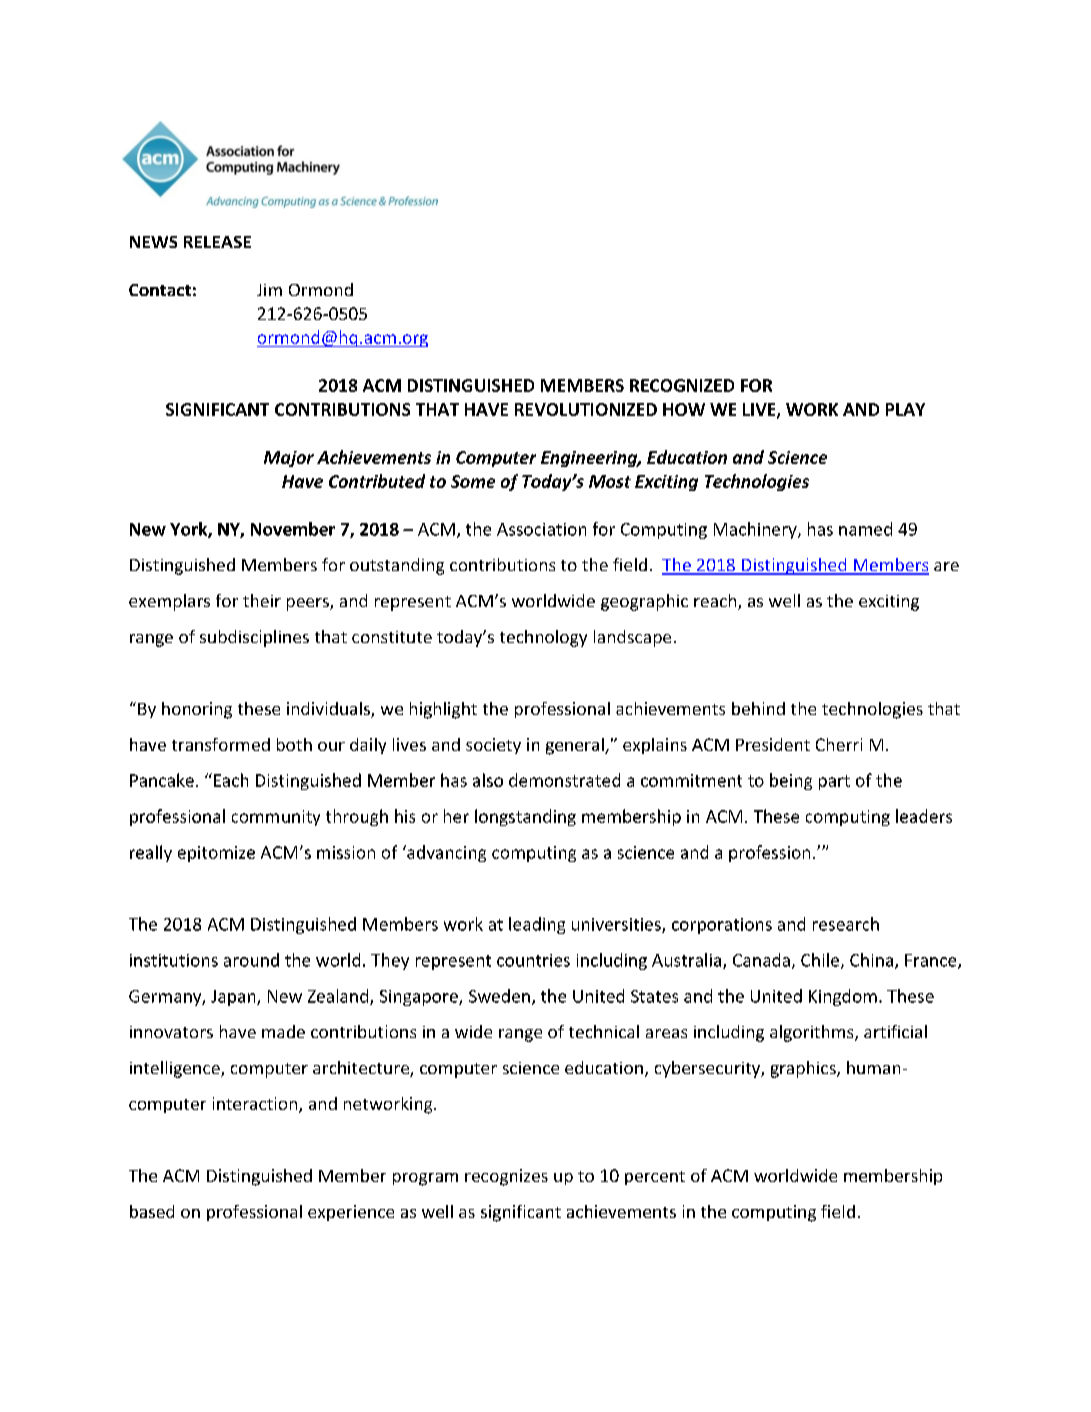  What do you see at coordinates (773, 744) in the document?
I see `President` at bounding box center [773, 744].
